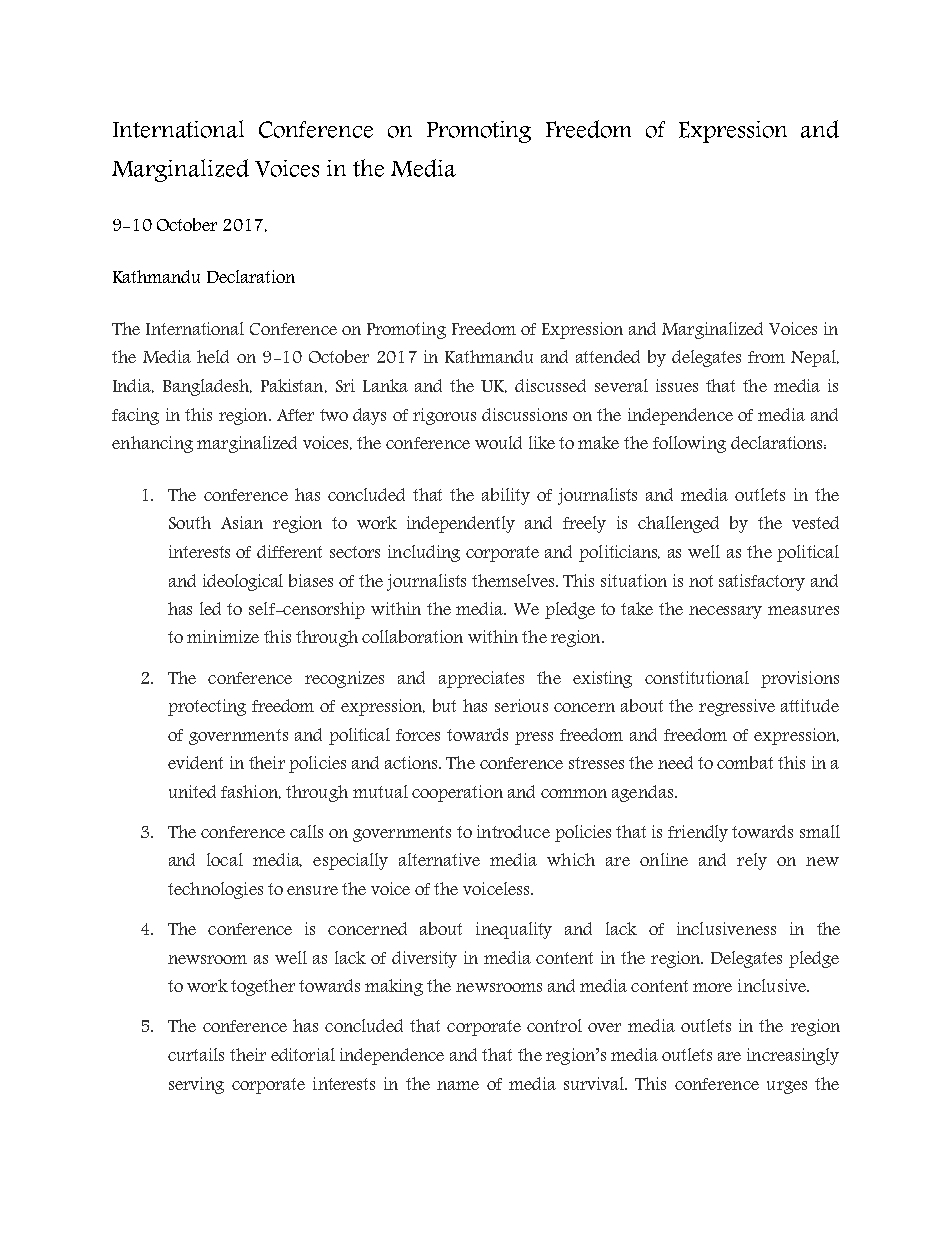 The height and width of the image is (1233, 952). I want to click on increasingly, so click(793, 1056).
